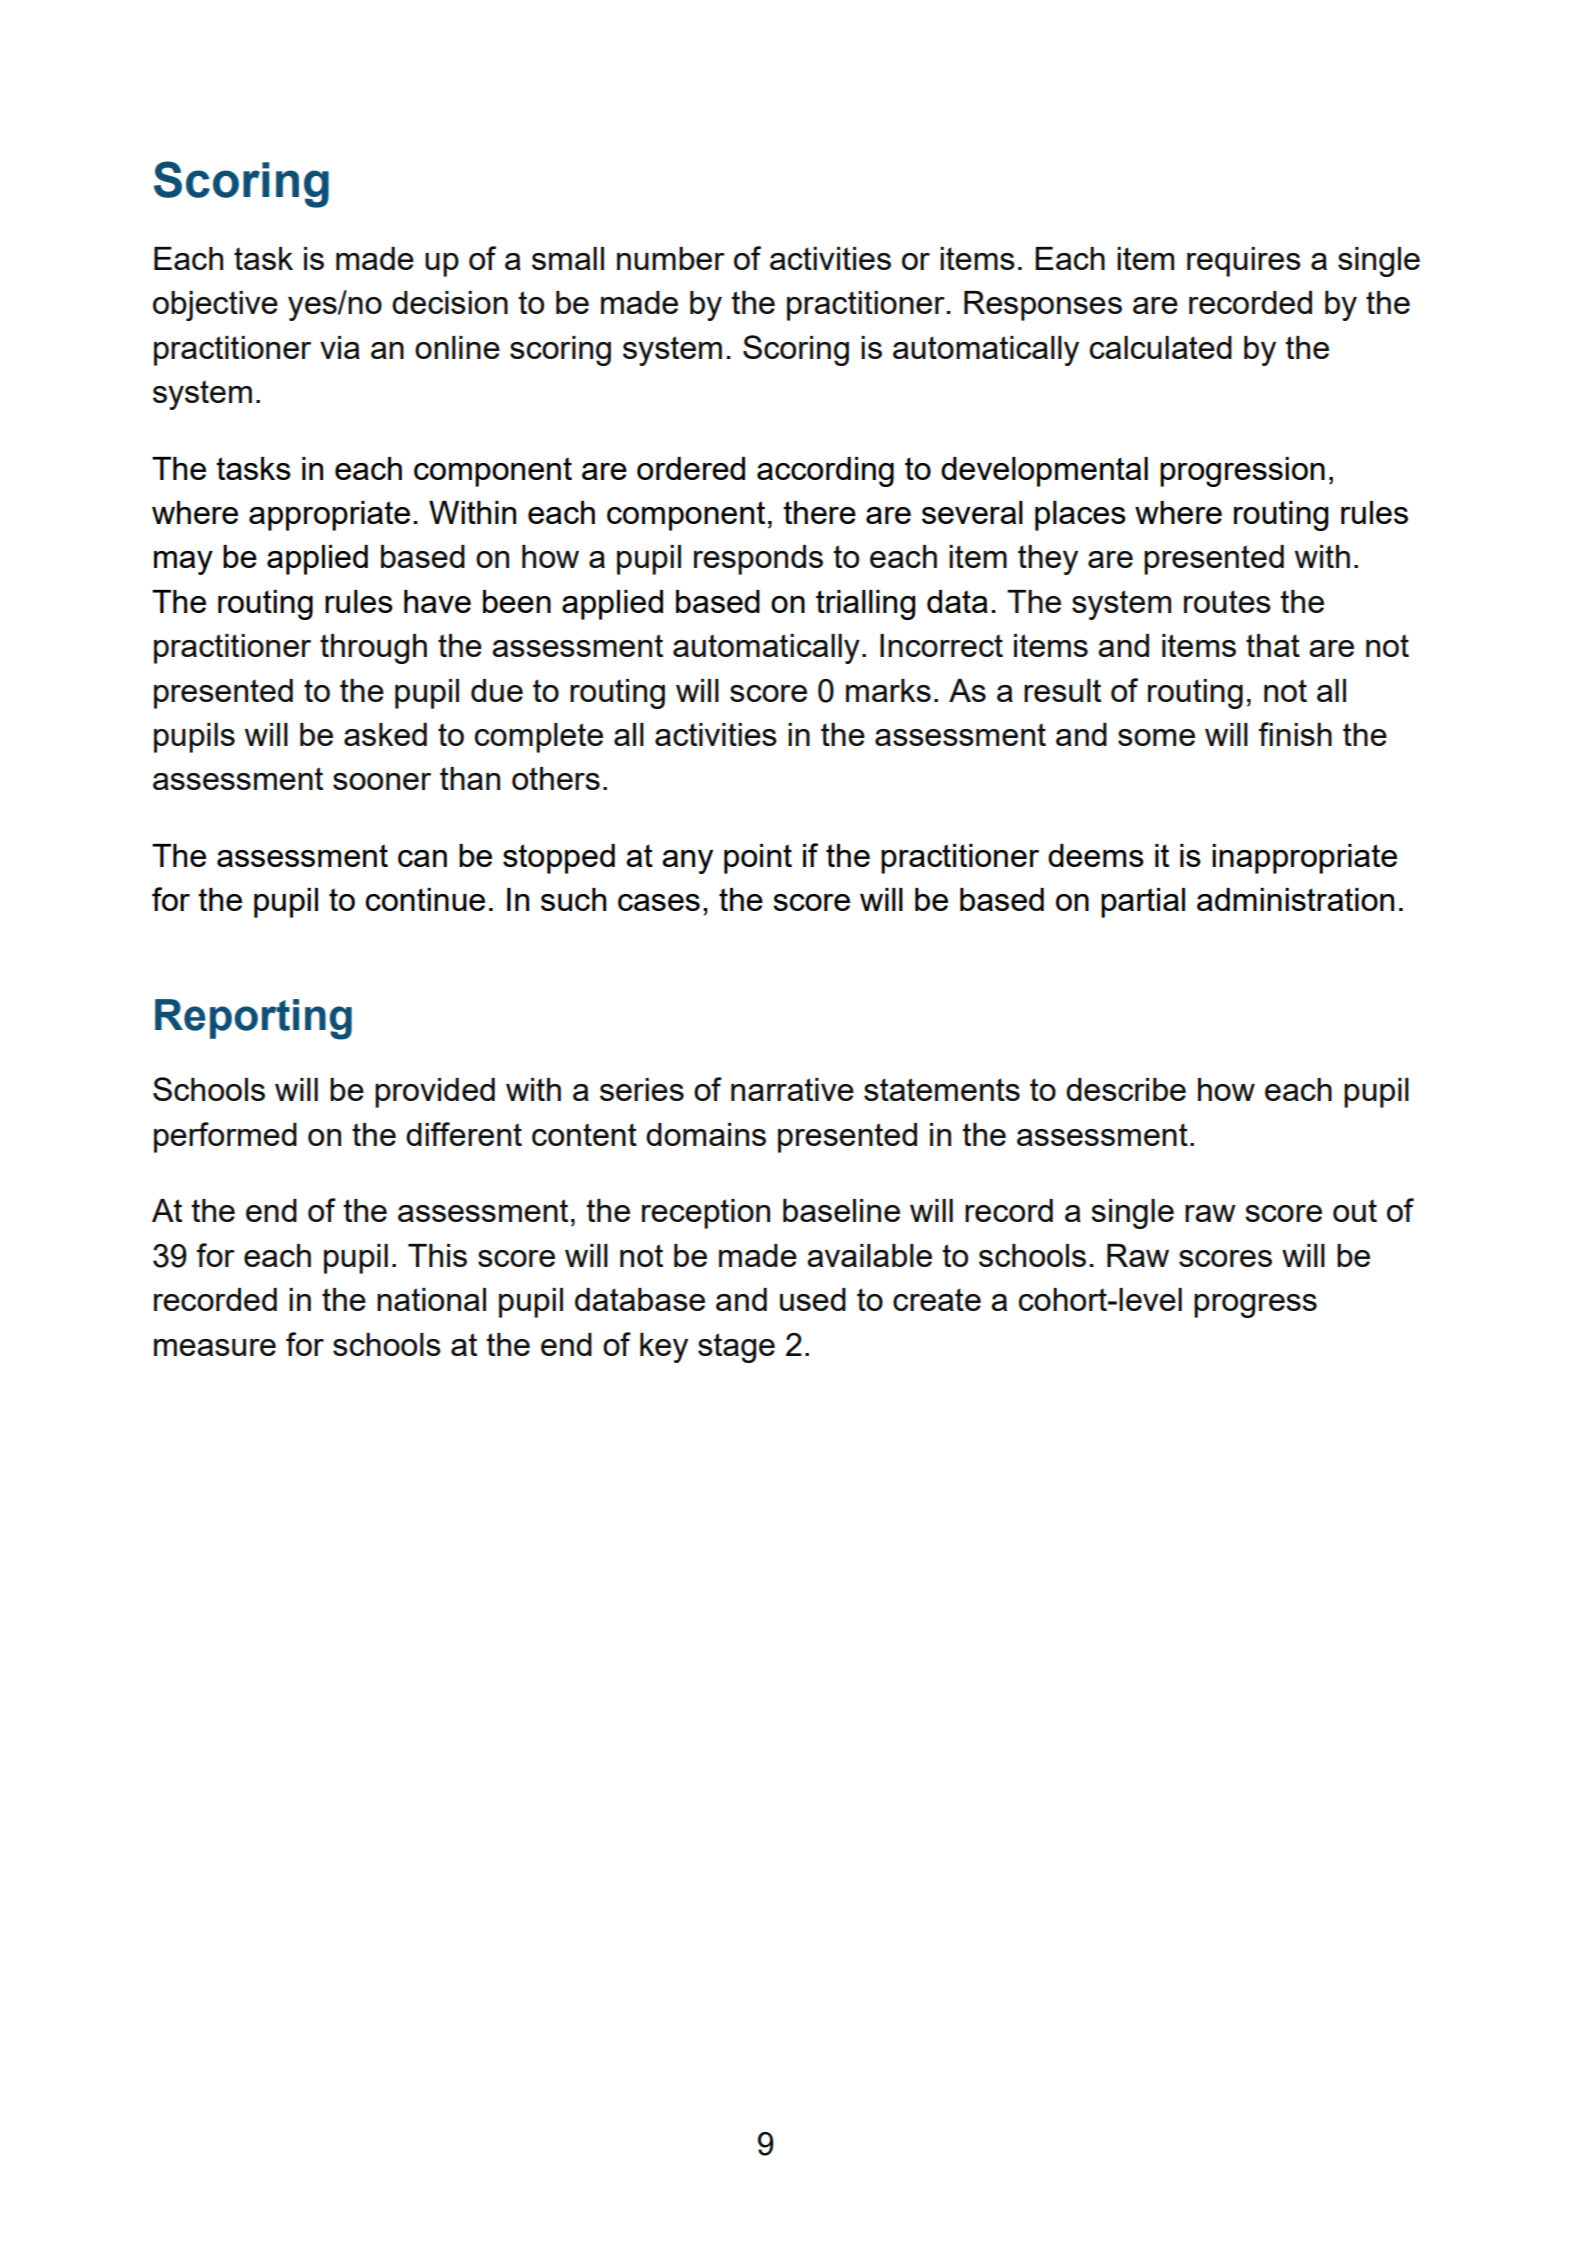 Image resolution: width=1596 pixels, height=2257 pixels. What do you see at coordinates (431, 1299) in the document?
I see `national` at bounding box center [431, 1299].
